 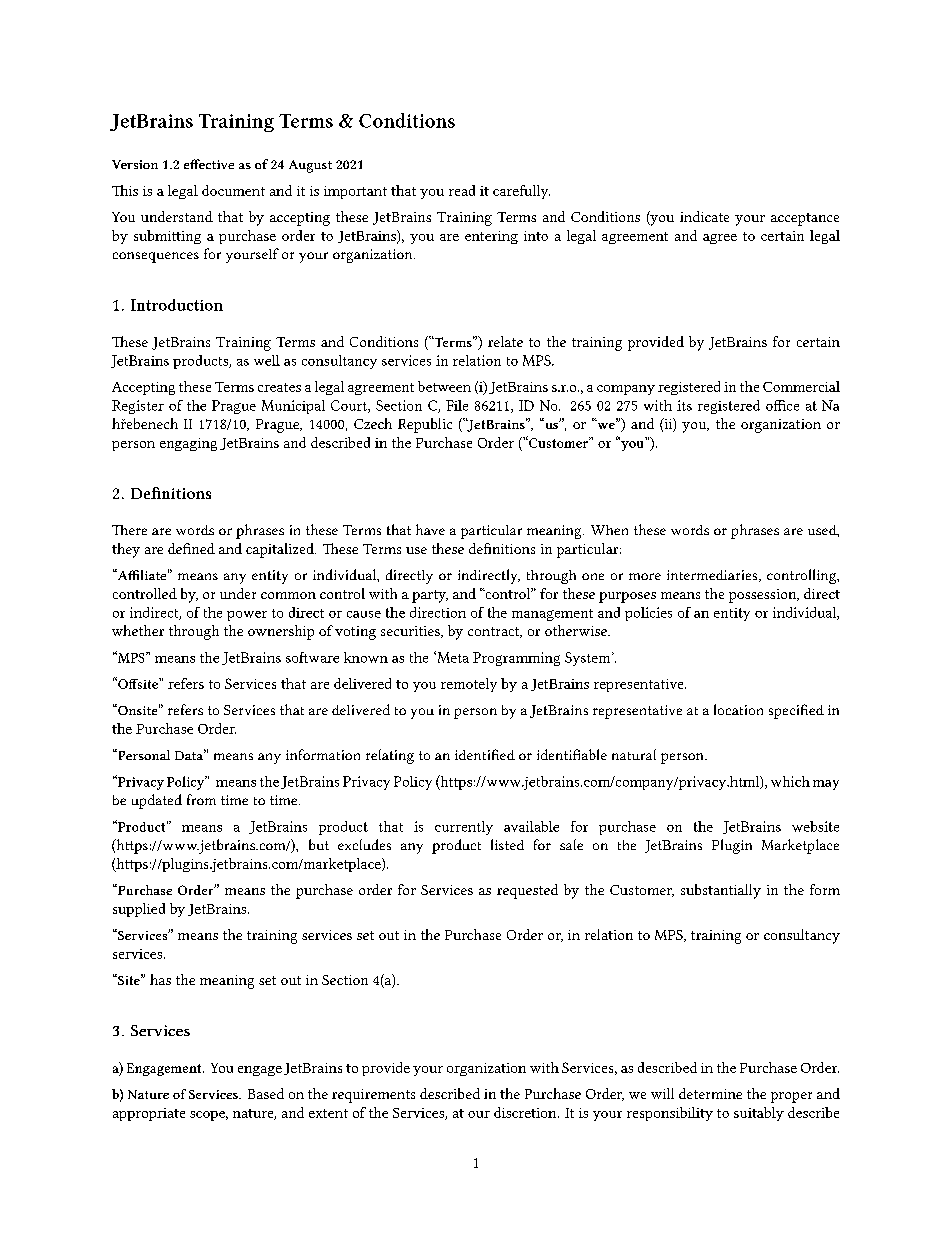 I want to click on indicate, so click(x=704, y=216).
